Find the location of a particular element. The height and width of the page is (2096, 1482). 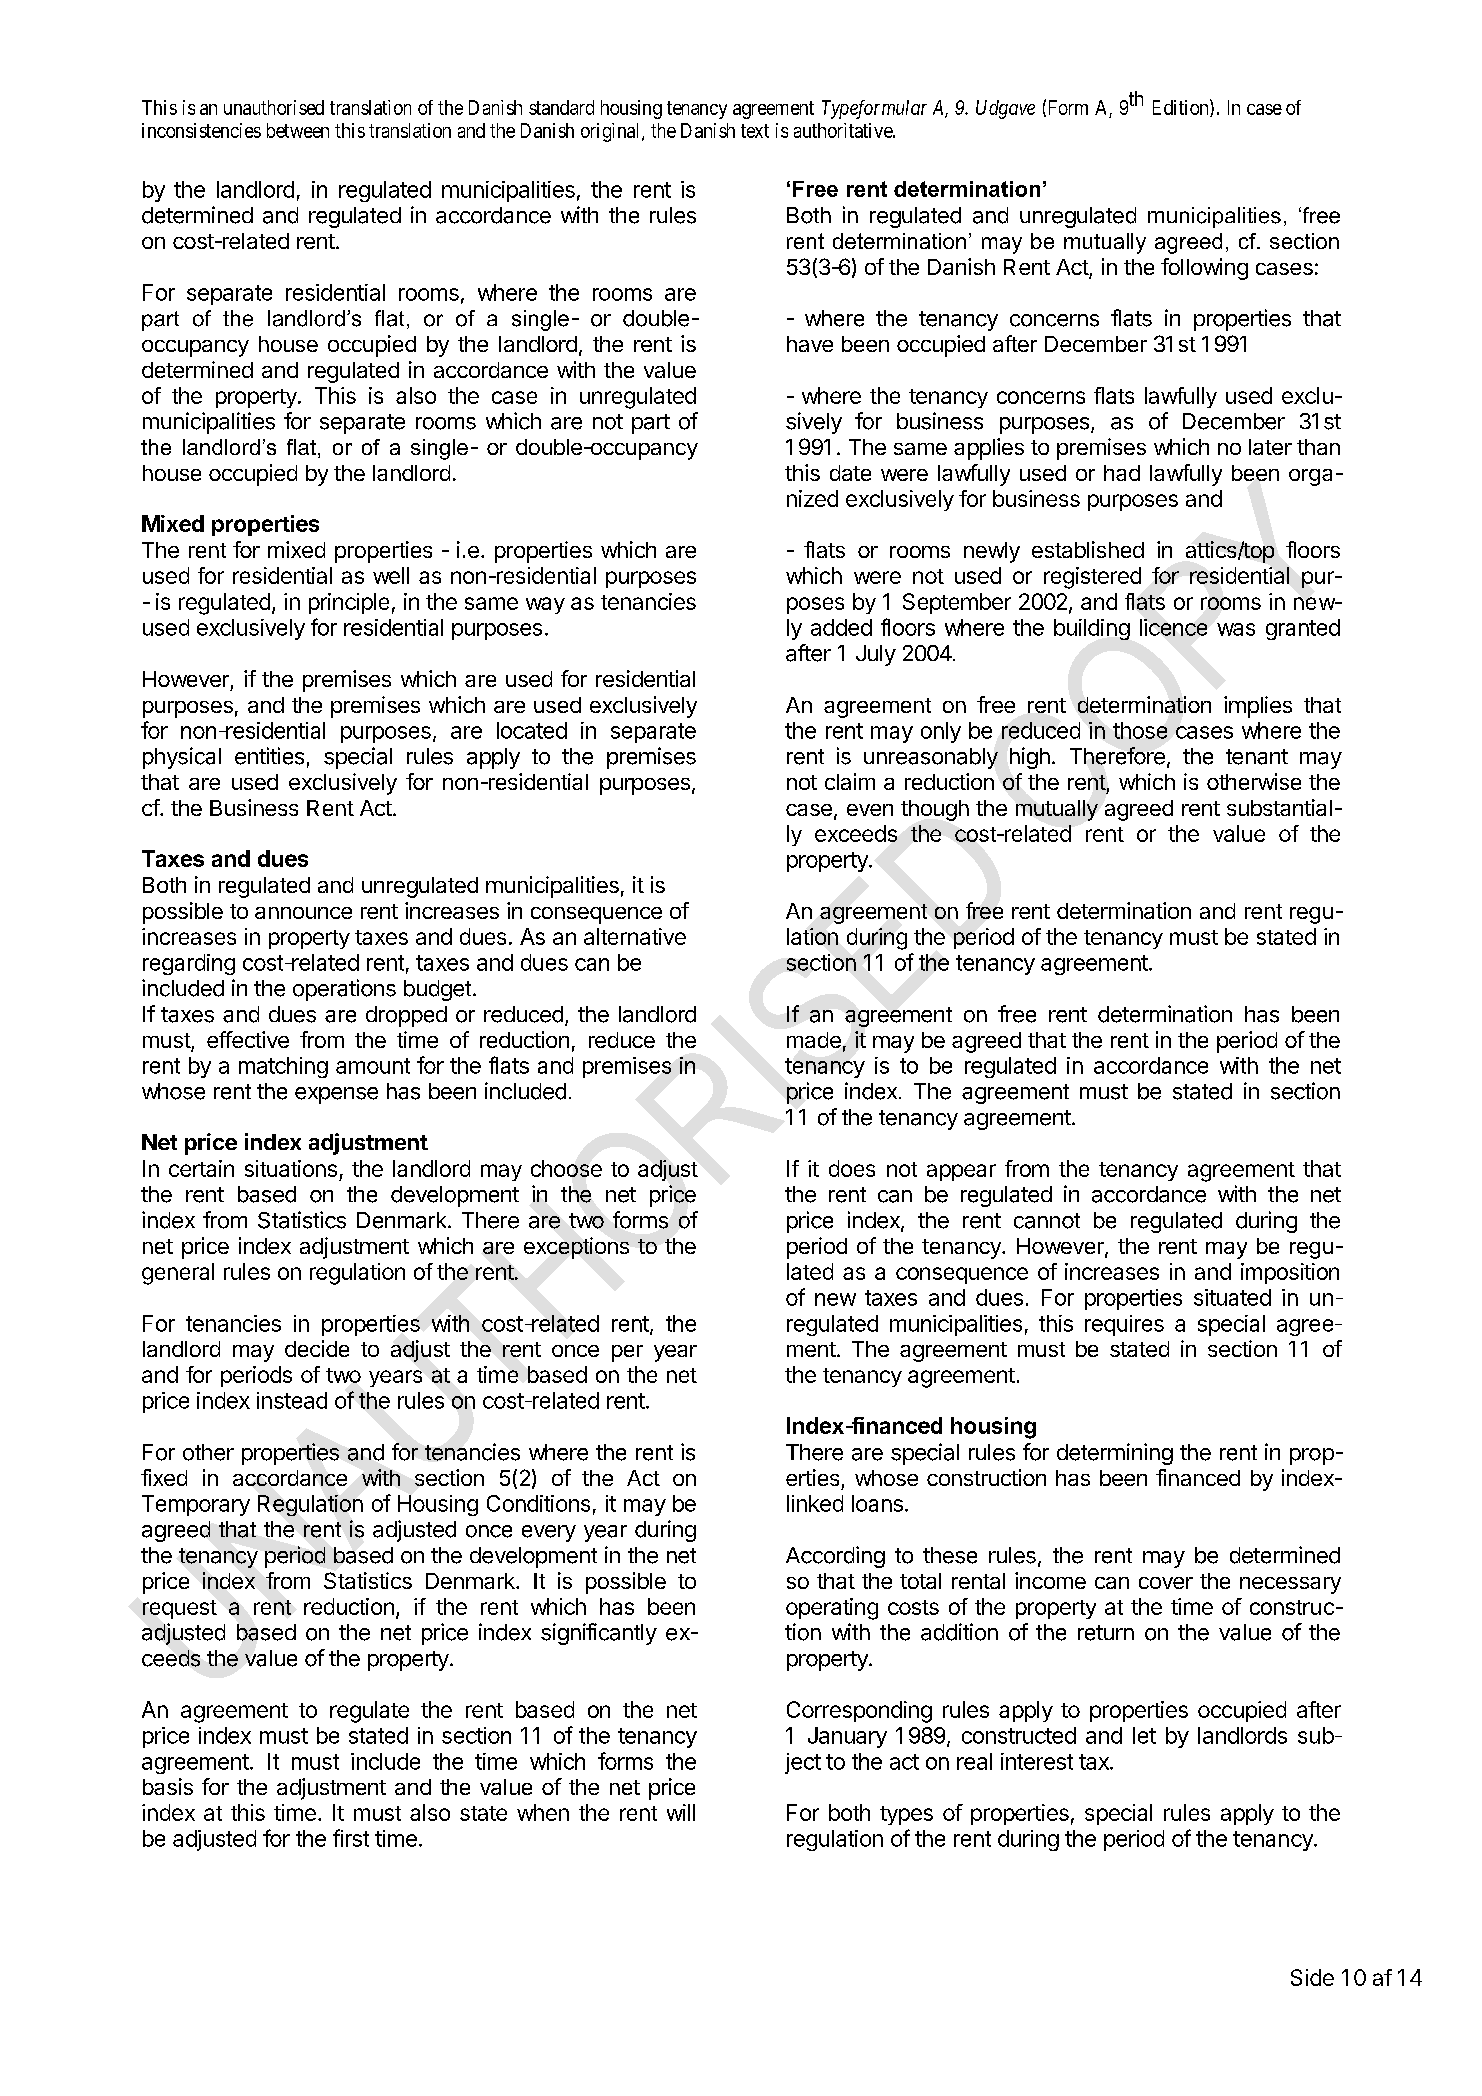

tenant is located at coordinates (1257, 757).
